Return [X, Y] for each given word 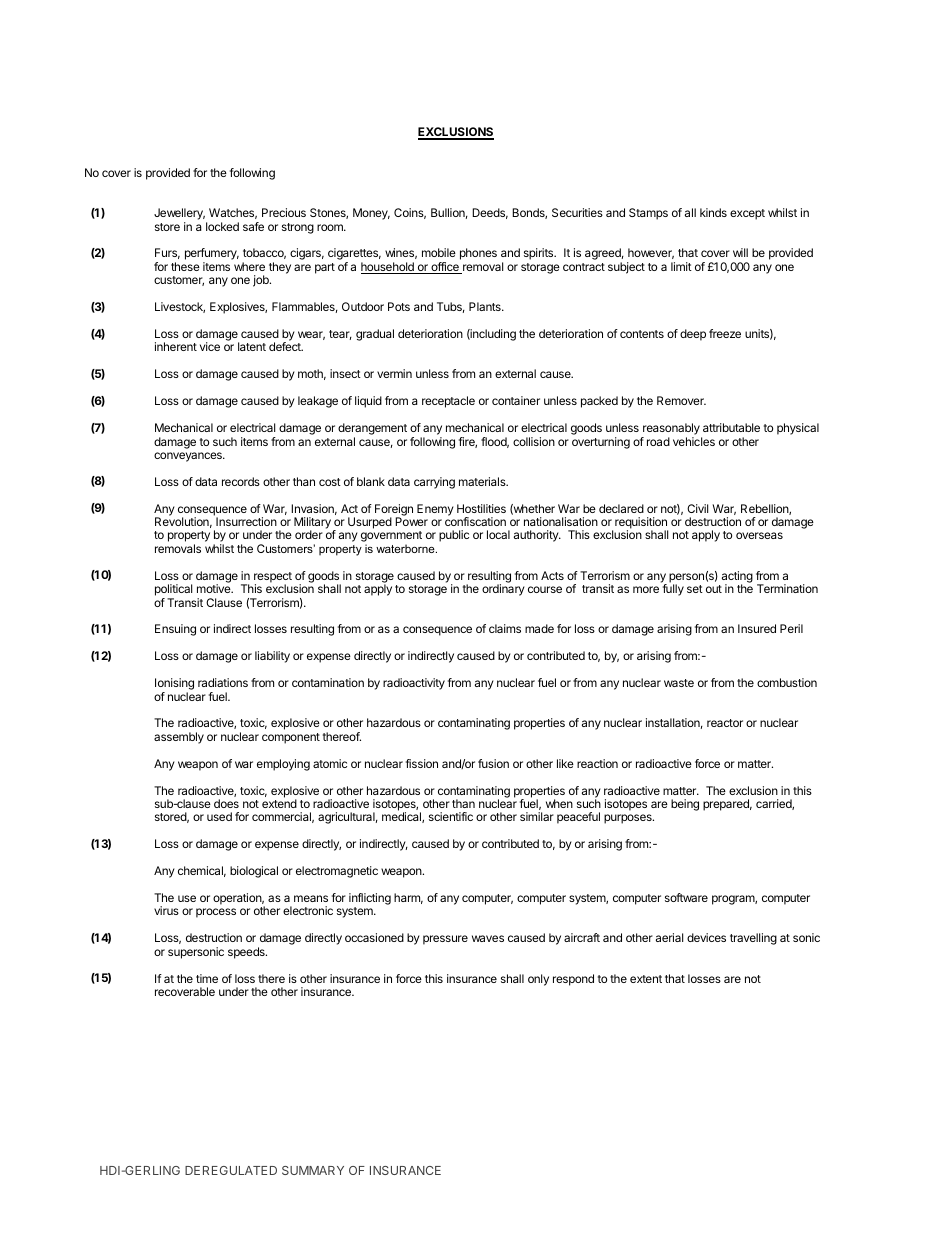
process [216, 913]
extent [646, 979]
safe [253, 226]
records [241, 481]
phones [478, 254]
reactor [725, 723]
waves [488, 938]
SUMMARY [313, 1170]
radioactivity [414, 684]
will [740, 252]
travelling [753, 939]
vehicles [694, 441]
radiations [223, 682]
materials [483, 481]
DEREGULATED [231, 1170]
